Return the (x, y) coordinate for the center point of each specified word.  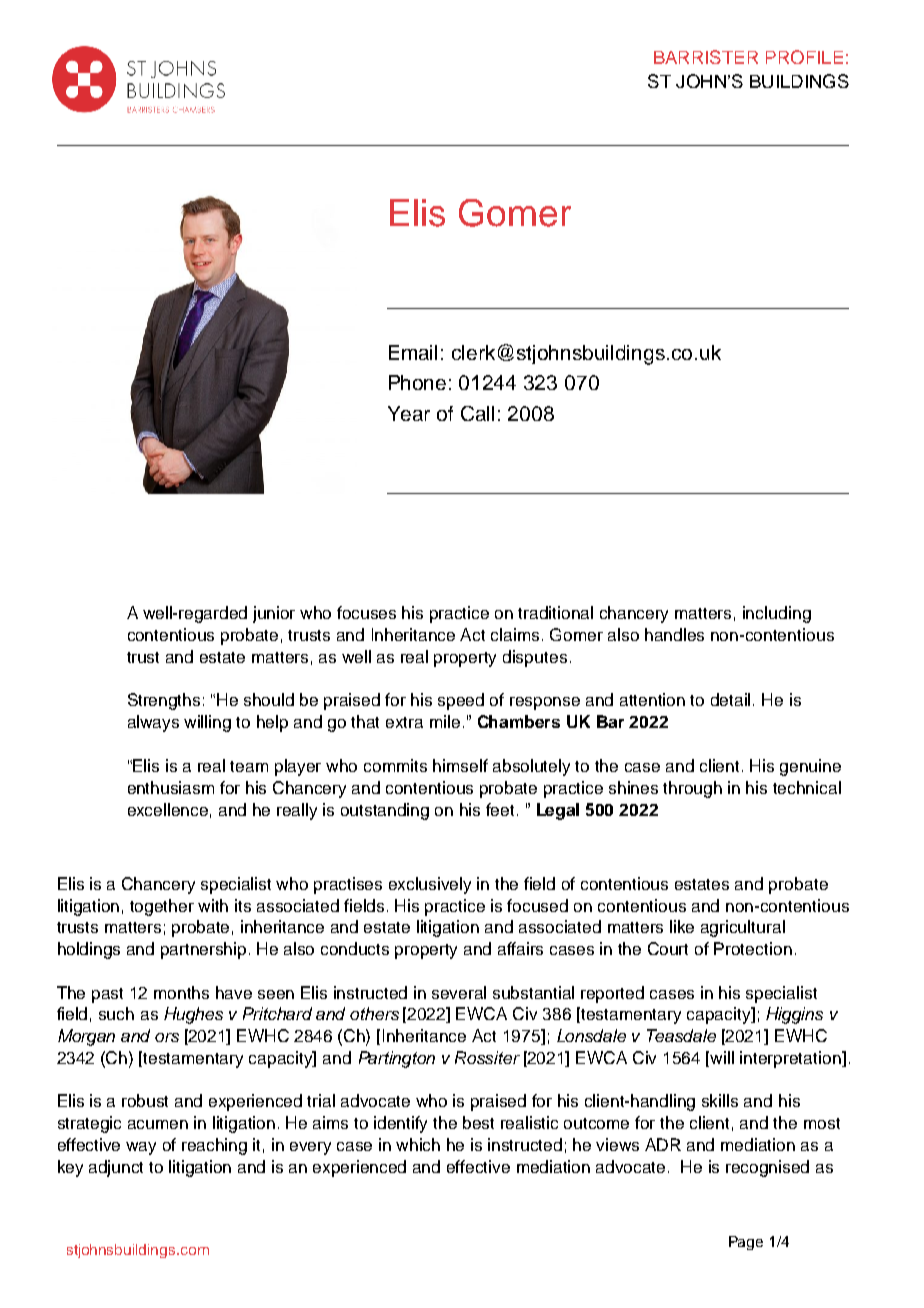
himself (460, 765)
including (777, 614)
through (692, 789)
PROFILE (804, 57)
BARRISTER (706, 57)
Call (477, 413)
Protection (753, 948)
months (181, 992)
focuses (366, 612)
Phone (417, 382)
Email (413, 352)
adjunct (116, 1168)
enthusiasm (171, 787)
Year (409, 413)
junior (274, 614)
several (459, 992)
